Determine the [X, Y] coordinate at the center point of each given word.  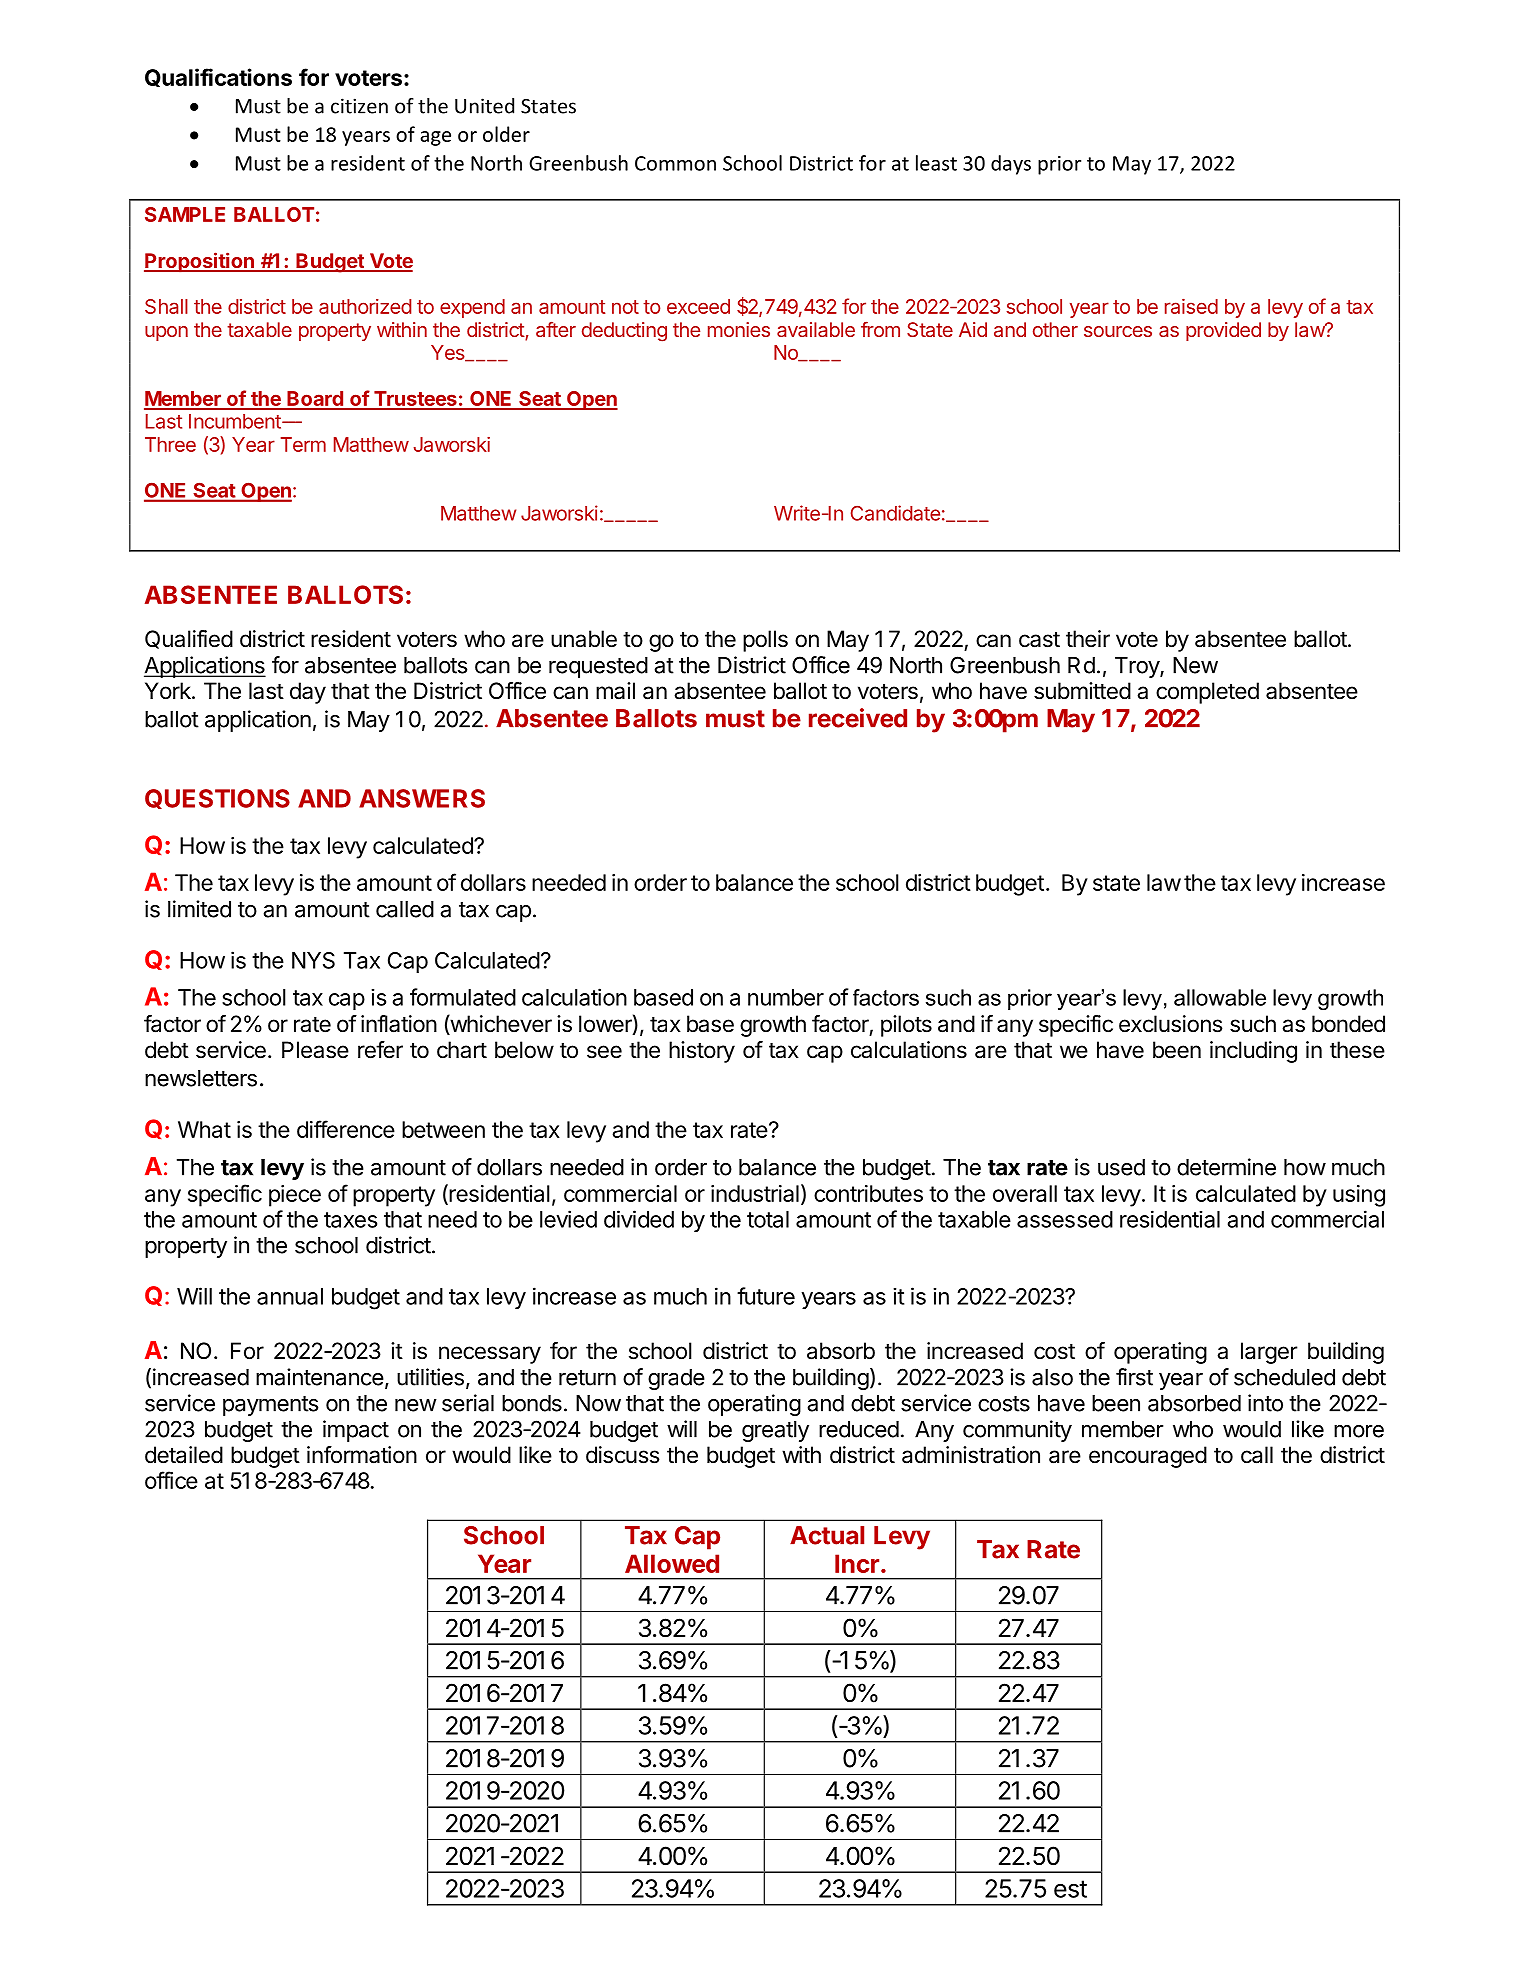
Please [315, 1050]
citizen [359, 106]
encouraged [1148, 1457]
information [362, 1455]
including [1253, 1052]
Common [675, 163]
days [1011, 165]
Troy [1138, 667]
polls [765, 641]
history [702, 1052]
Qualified [189, 639]
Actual [827, 1535]
